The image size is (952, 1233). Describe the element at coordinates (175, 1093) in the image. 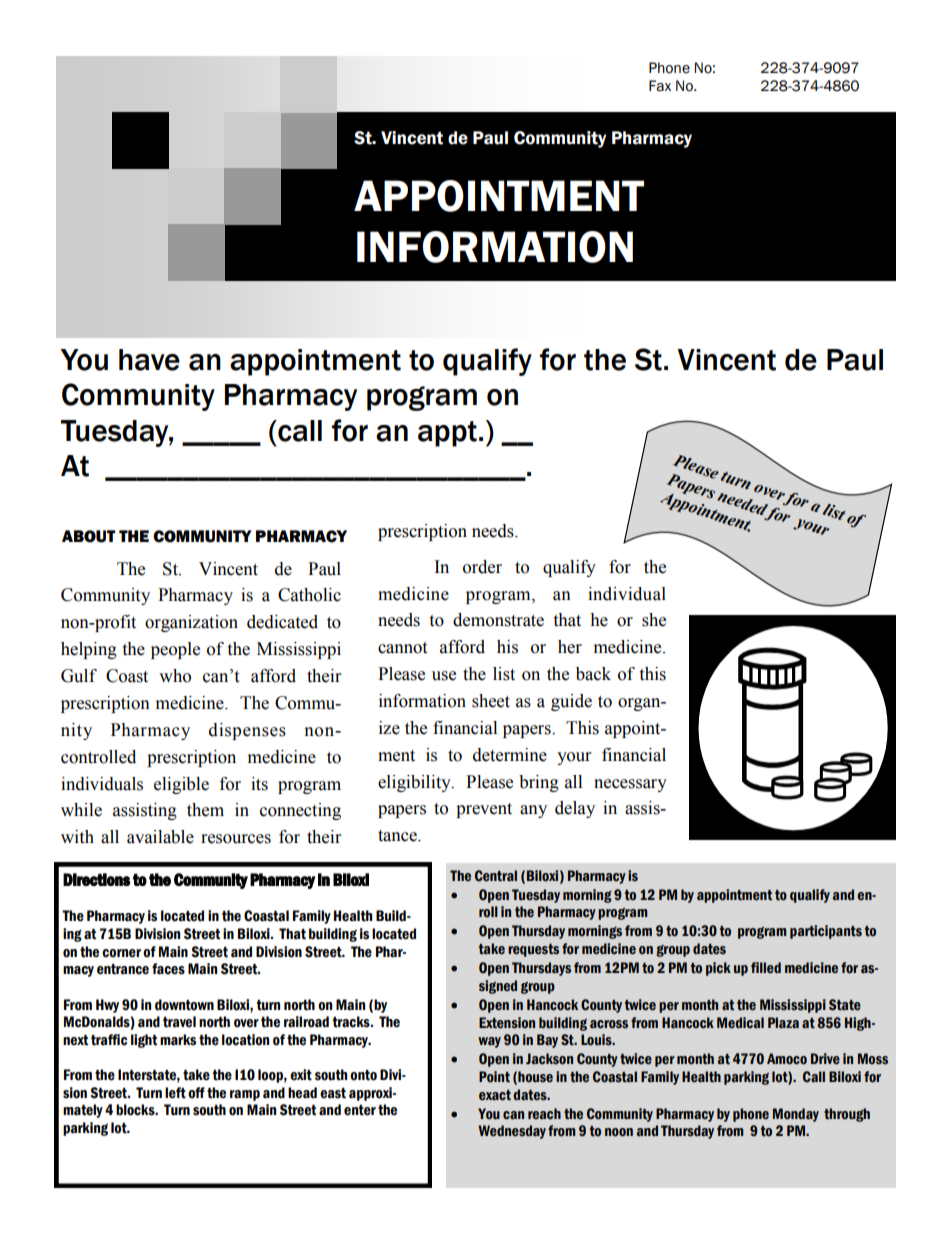

I see `left` at that location.
